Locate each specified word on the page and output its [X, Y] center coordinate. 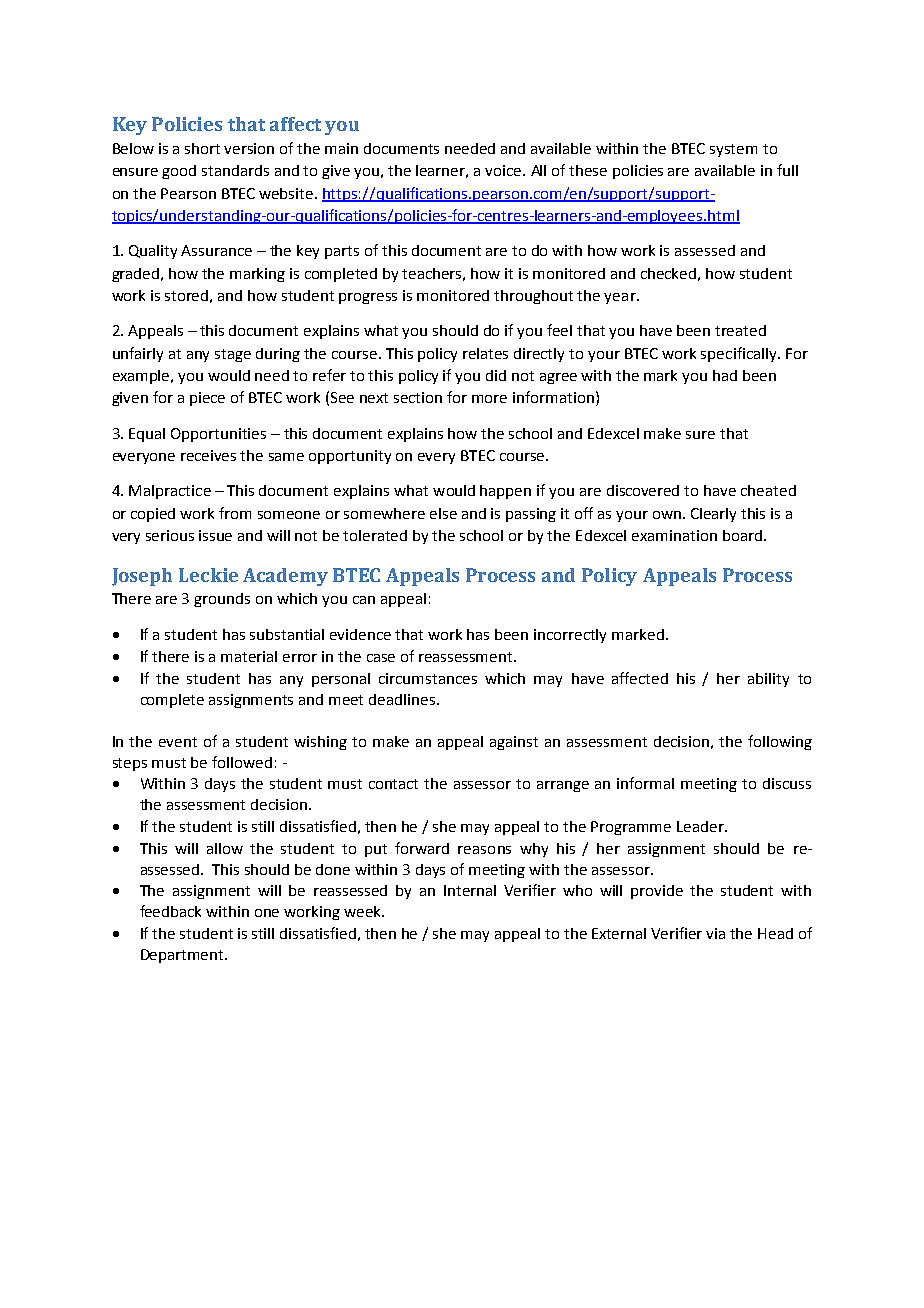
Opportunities [218, 435]
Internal [470, 890]
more [489, 399]
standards [235, 170]
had [725, 375]
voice [504, 170]
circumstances [428, 678]
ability [768, 680]
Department [183, 956]
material [249, 656]
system [733, 150]
